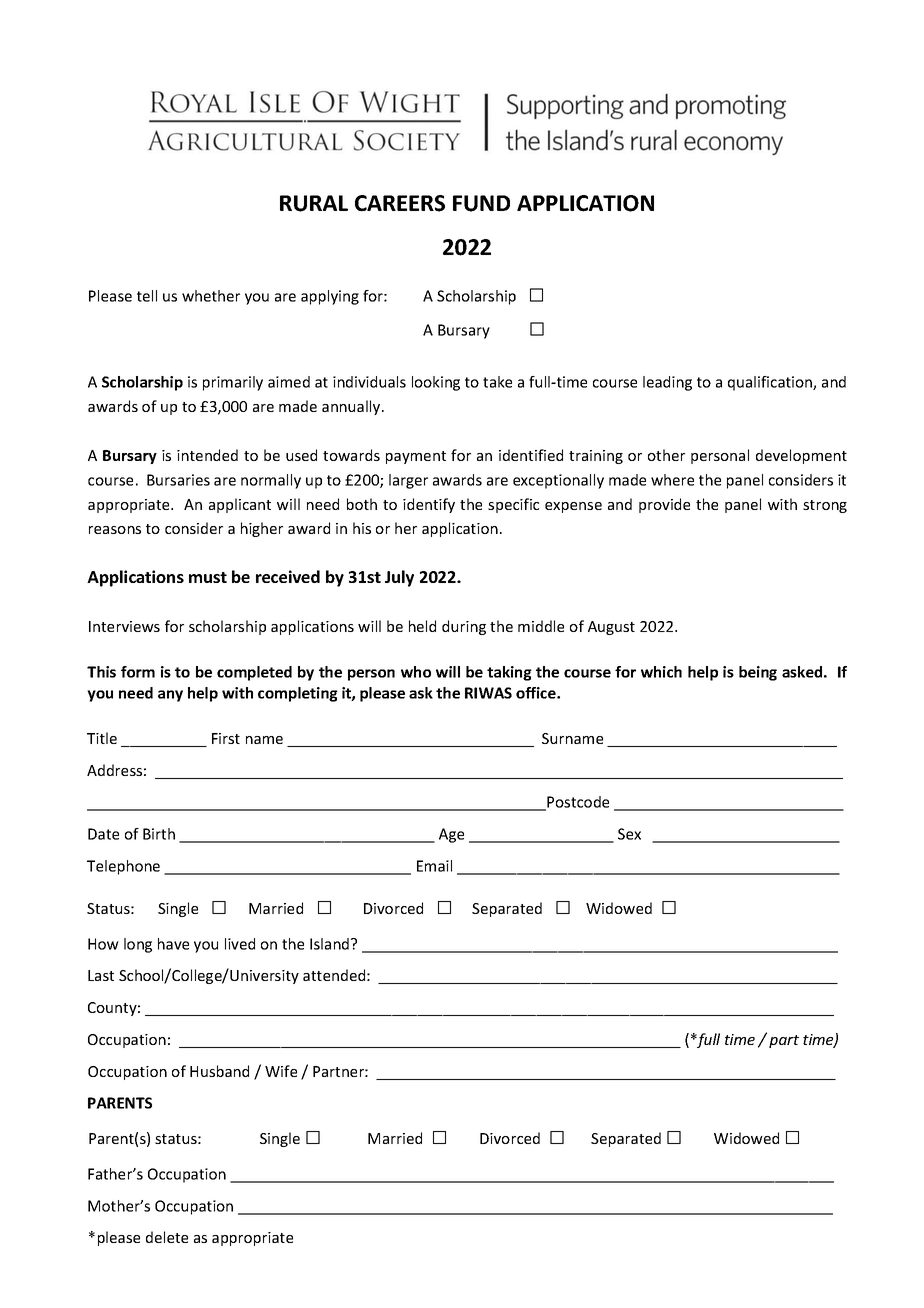  I want to click on whether, so click(211, 296).
